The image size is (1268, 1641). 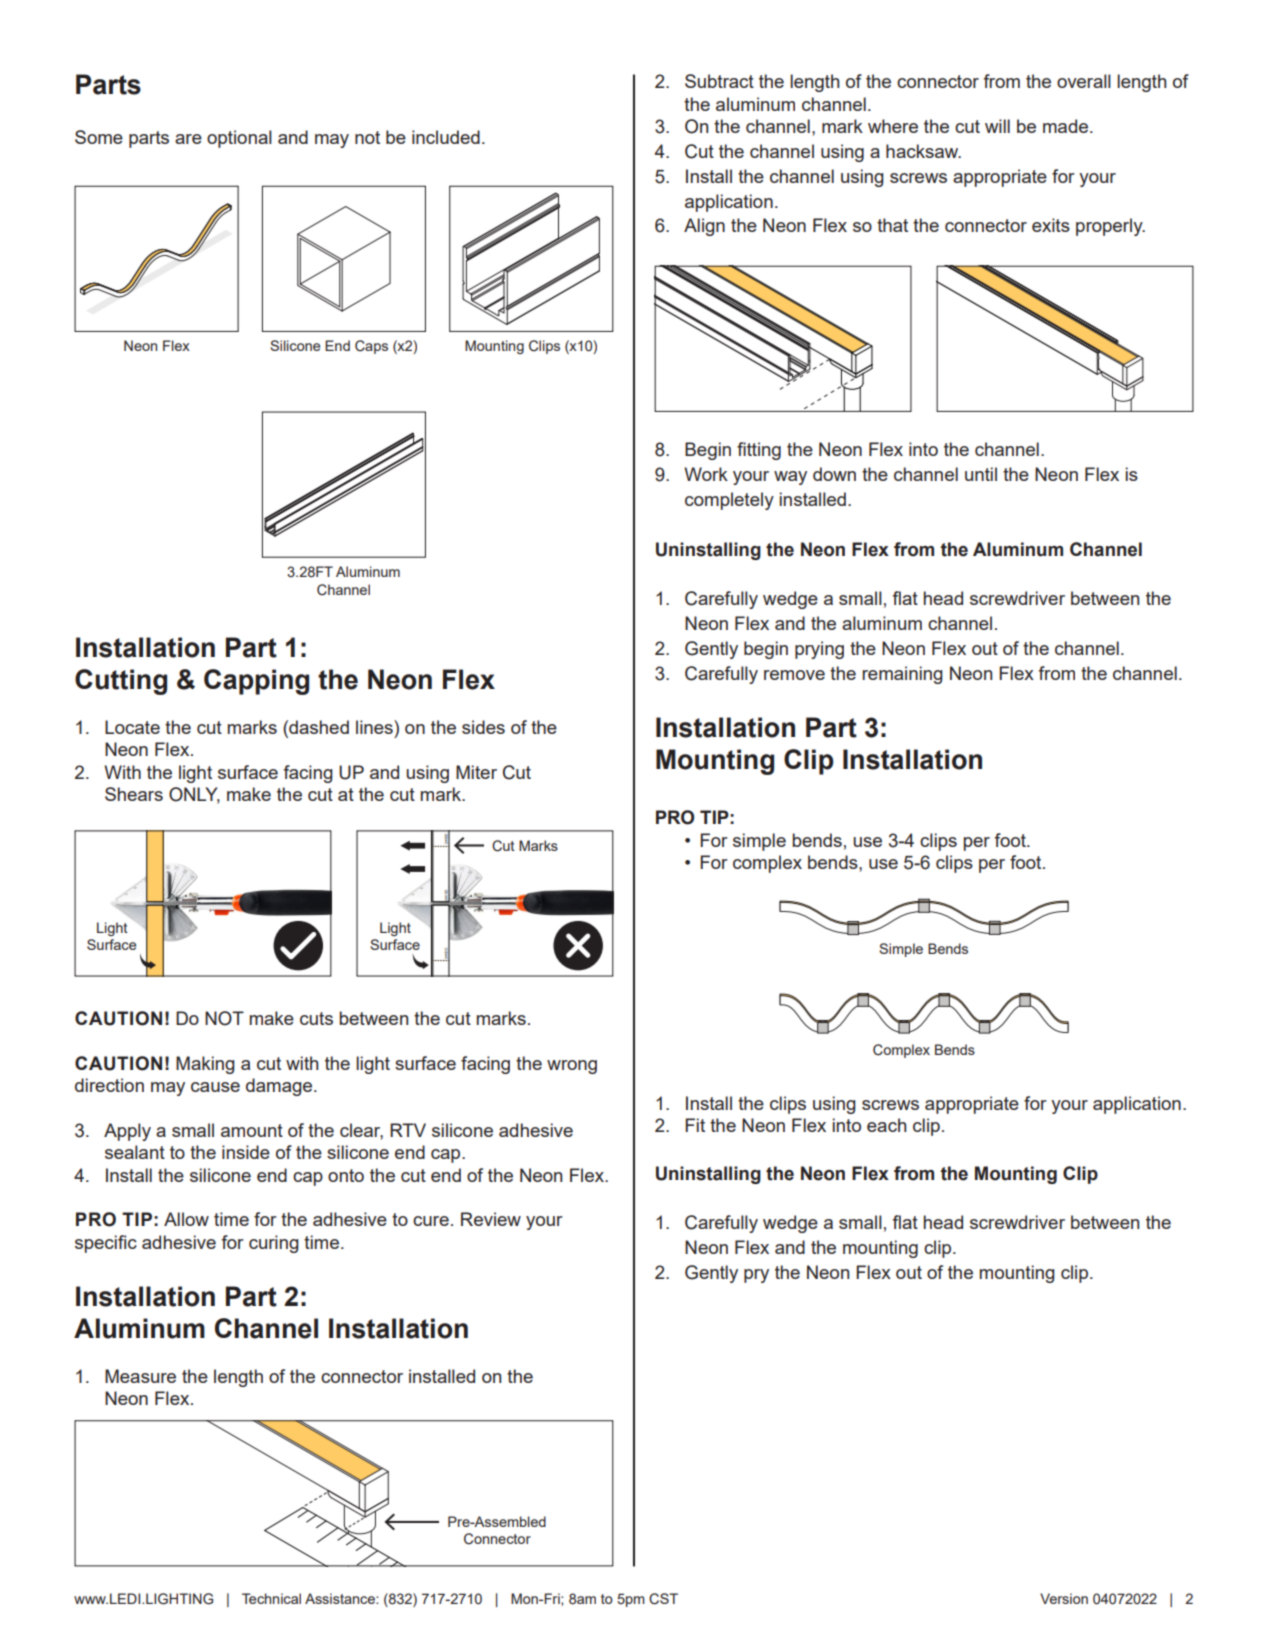 I want to click on Work, so click(x=706, y=474).
